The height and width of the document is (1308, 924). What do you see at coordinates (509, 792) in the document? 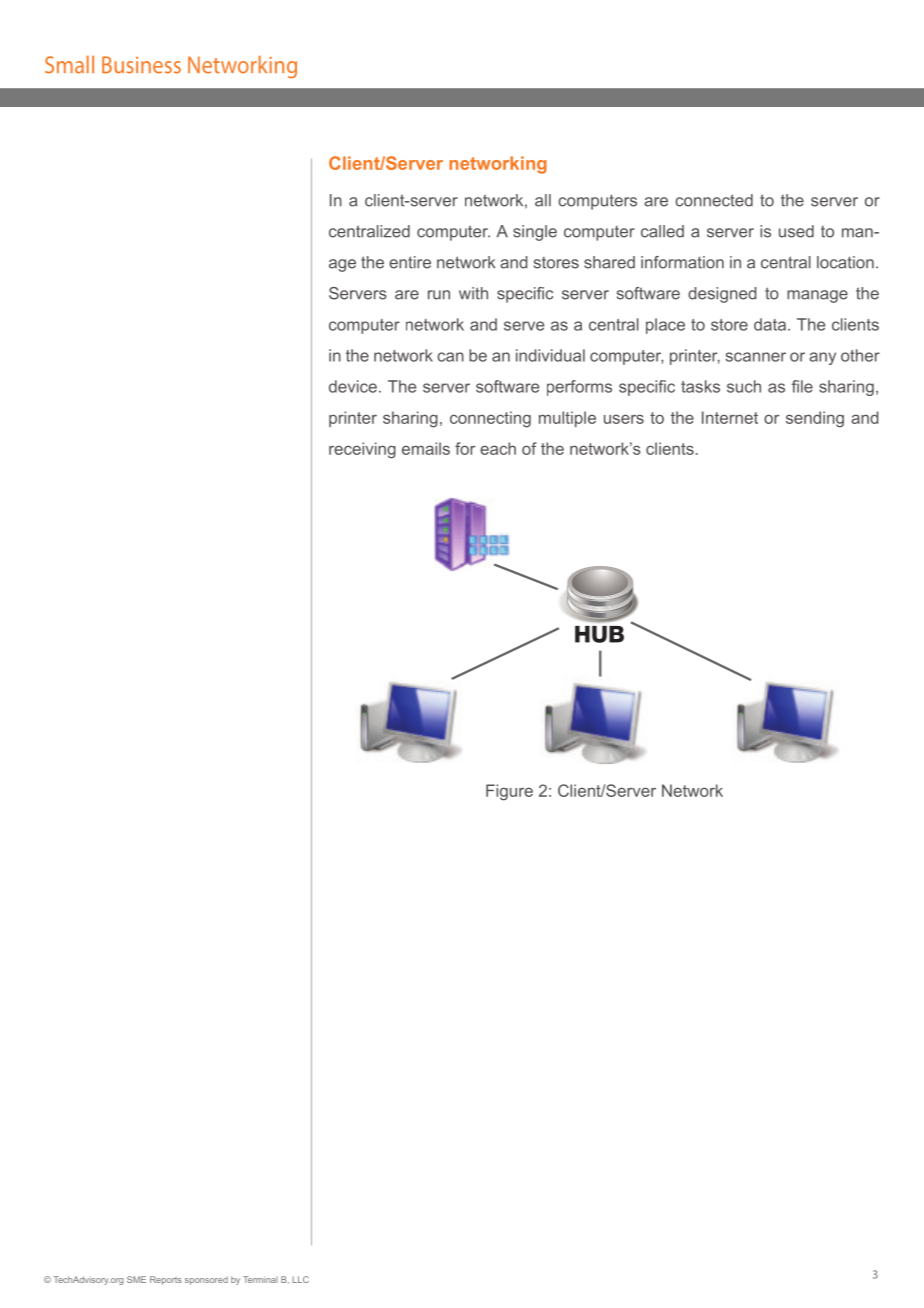
I see `Figure` at bounding box center [509, 792].
